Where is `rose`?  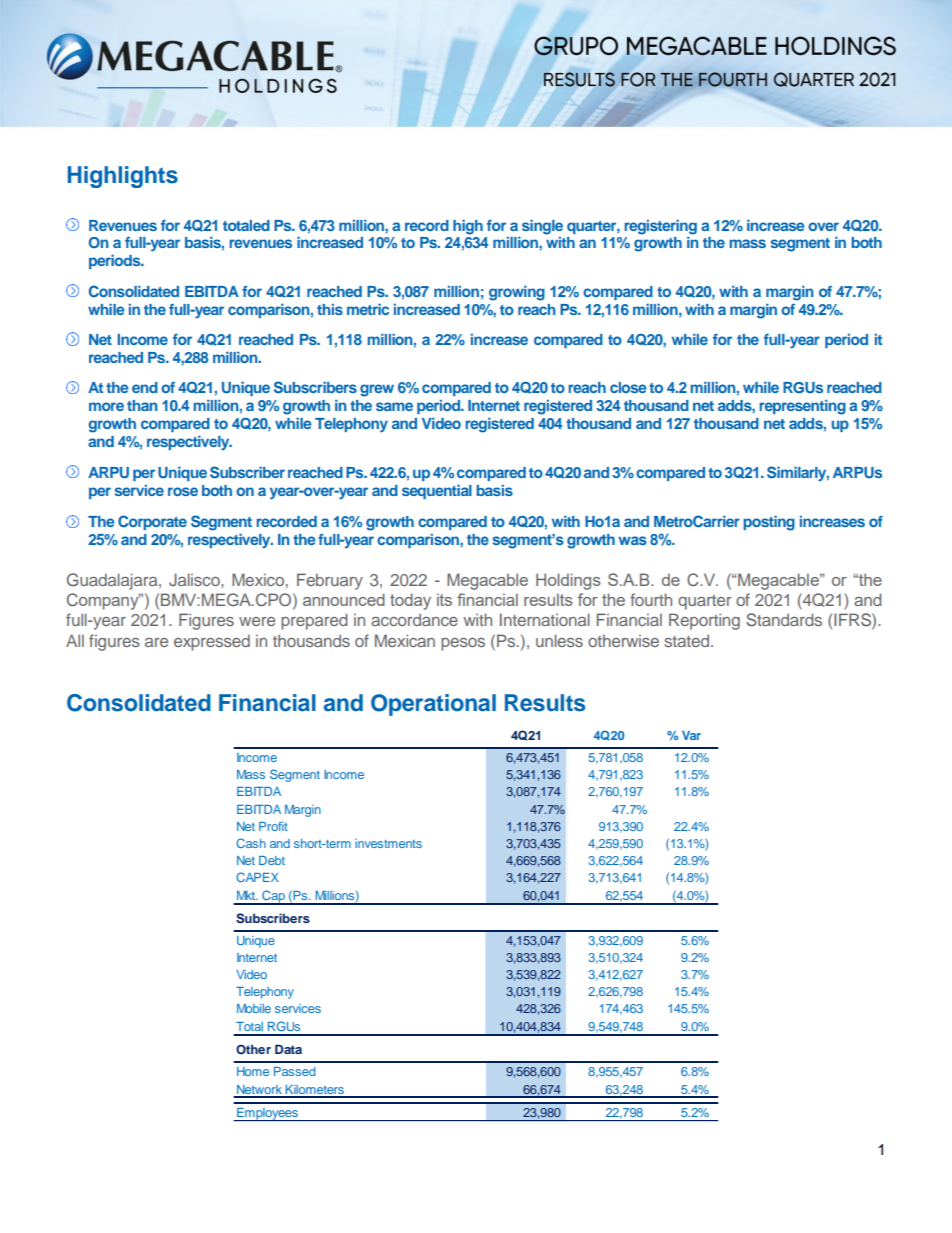
rose is located at coordinates (183, 491).
